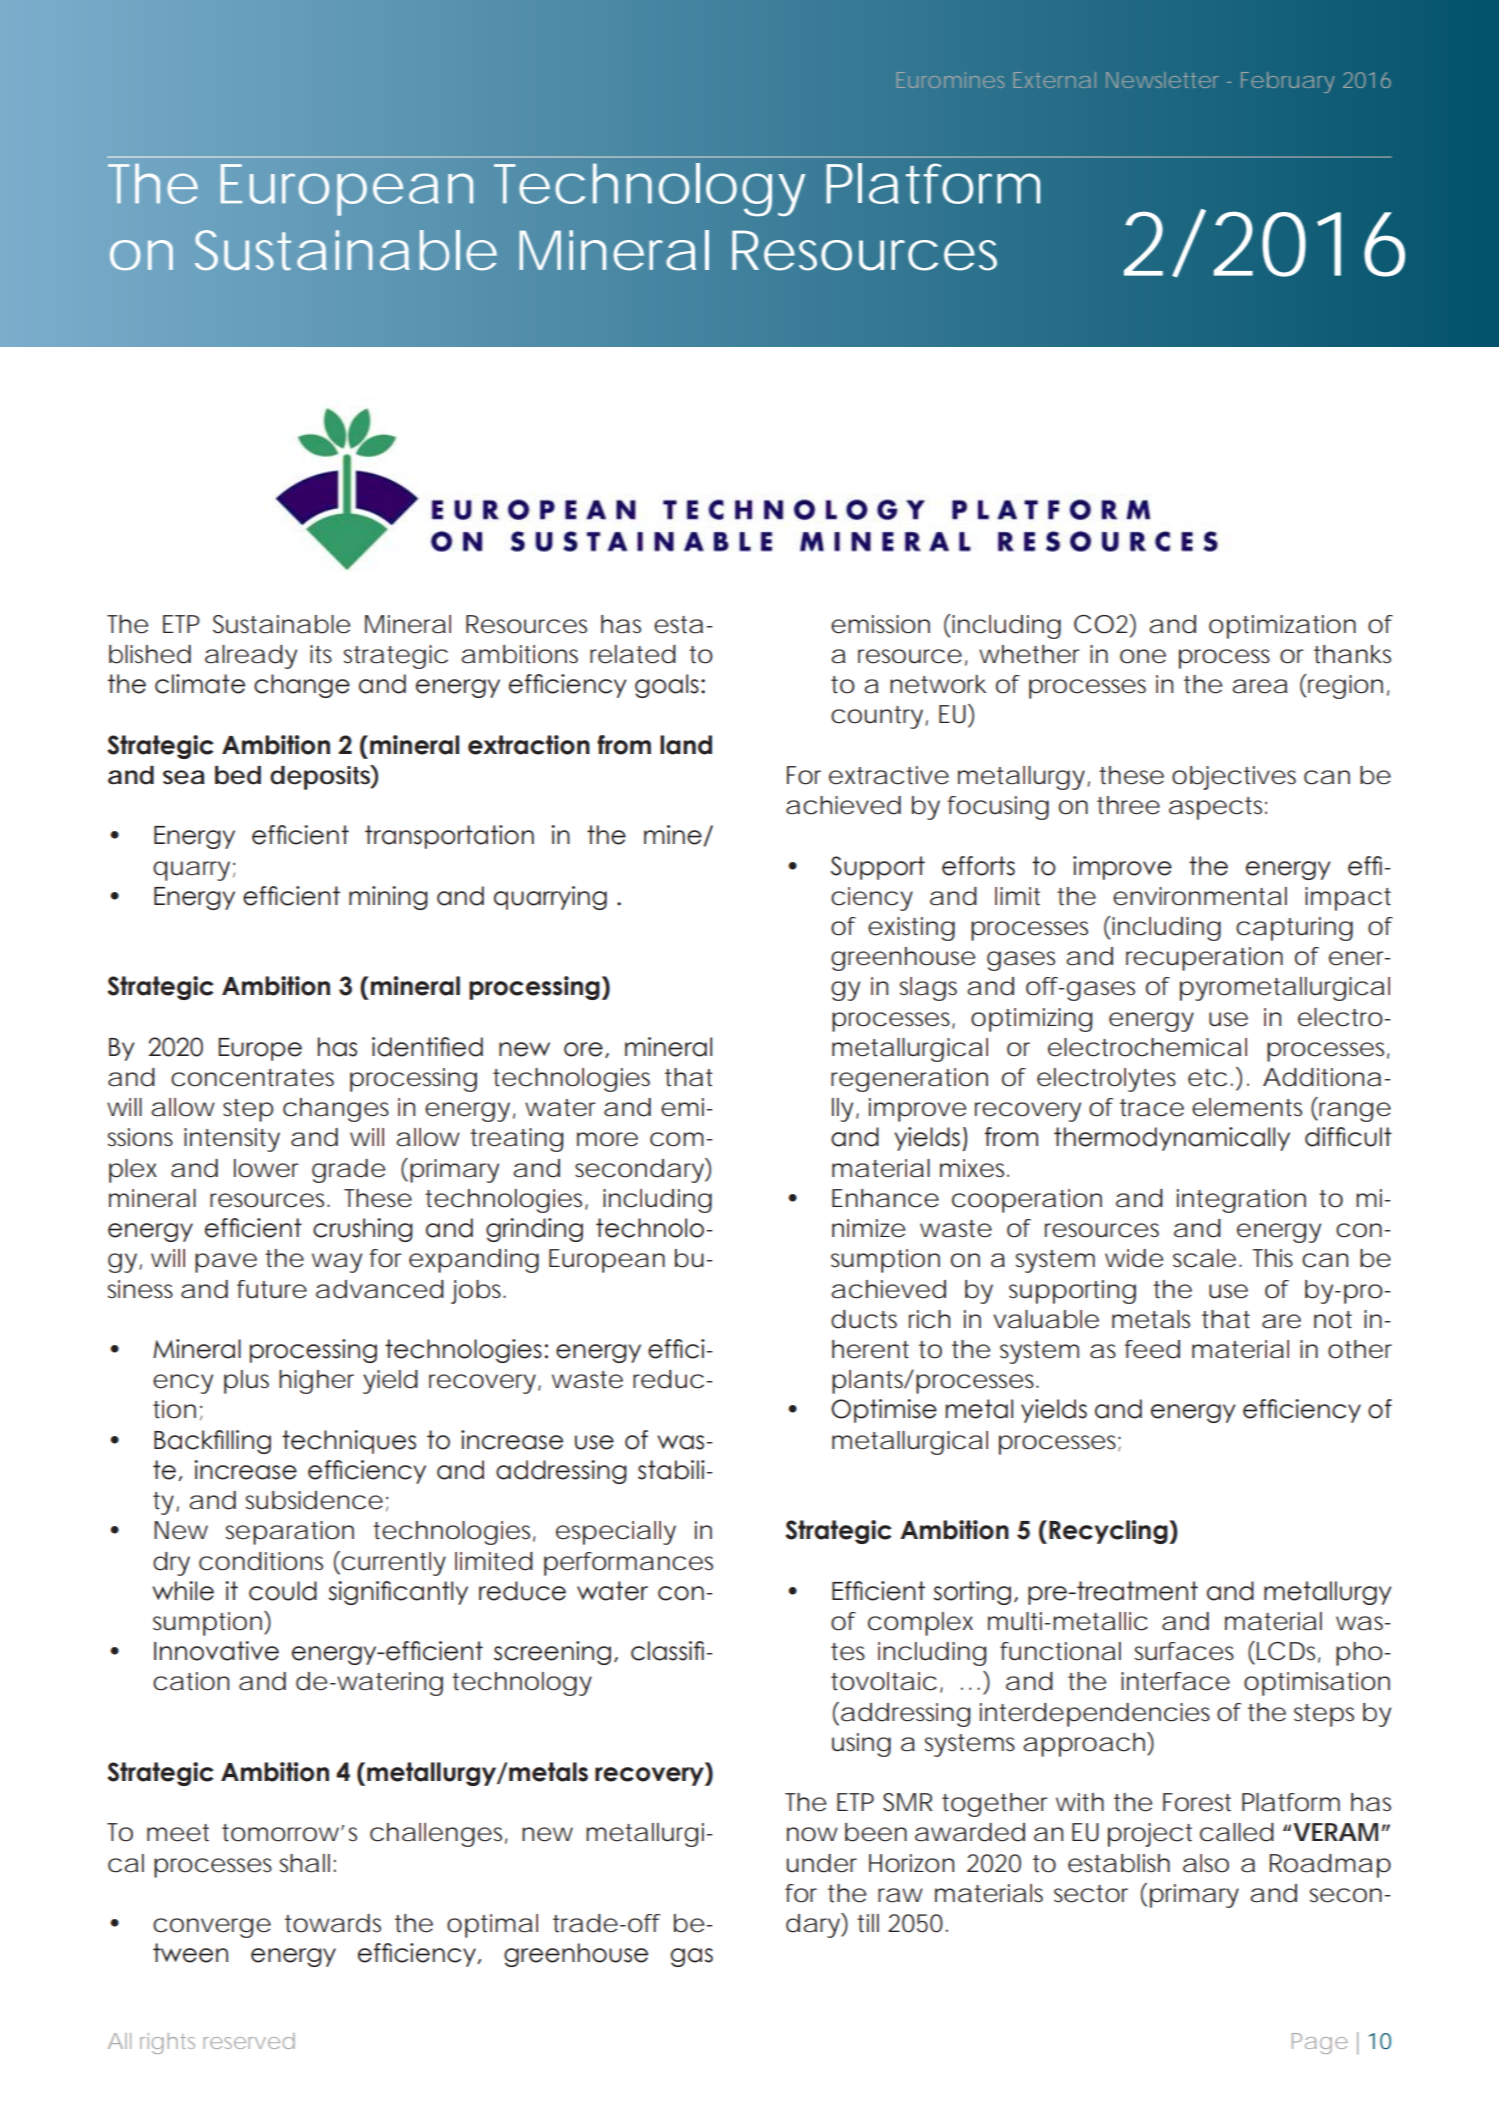 This screenshot has width=1499, height=2120. I want to click on concentrates, so click(252, 1078).
